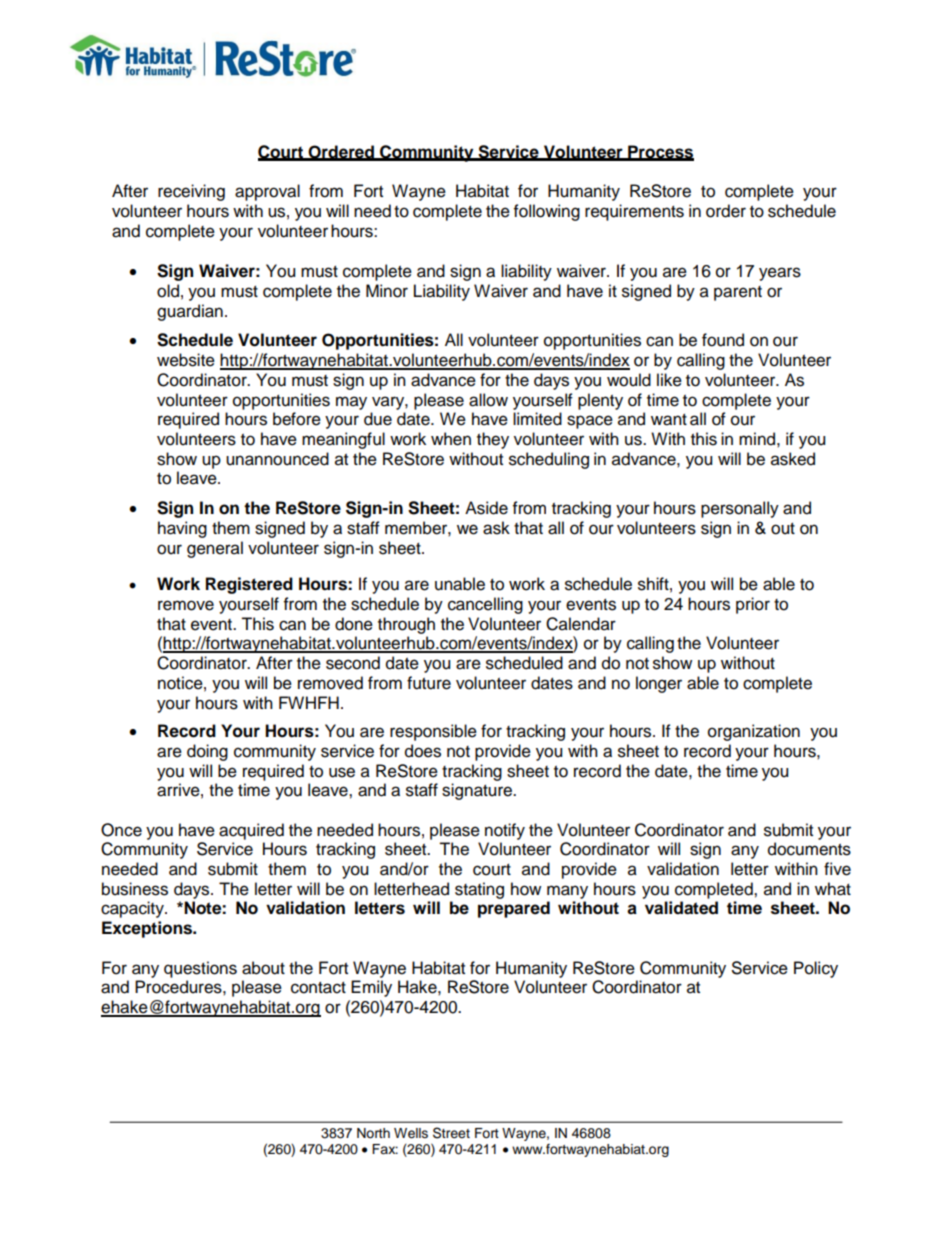 The height and width of the image is (1233, 952). I want to click on following, so click(547, 212).
